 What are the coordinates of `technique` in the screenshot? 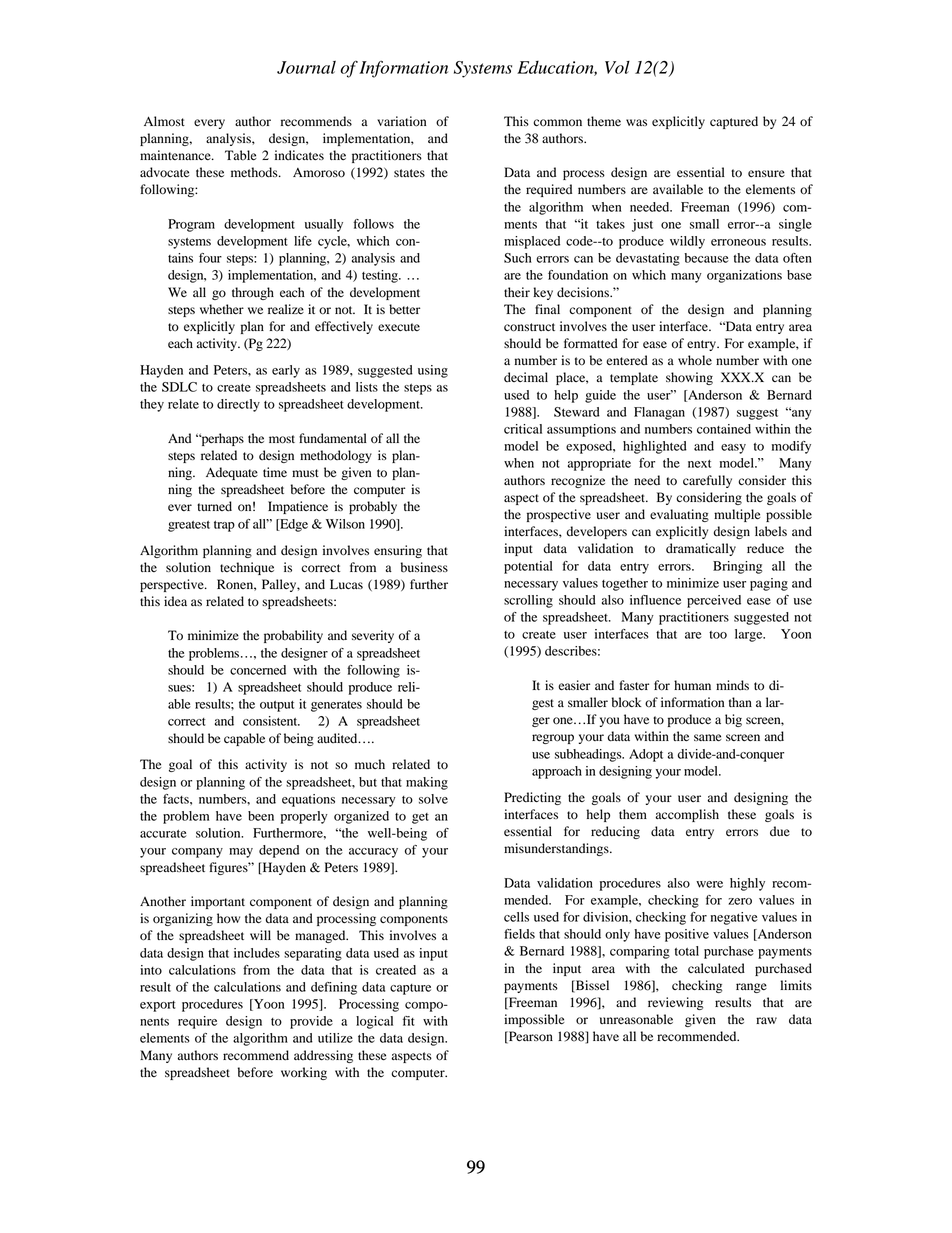 It's located at (247, 568).
